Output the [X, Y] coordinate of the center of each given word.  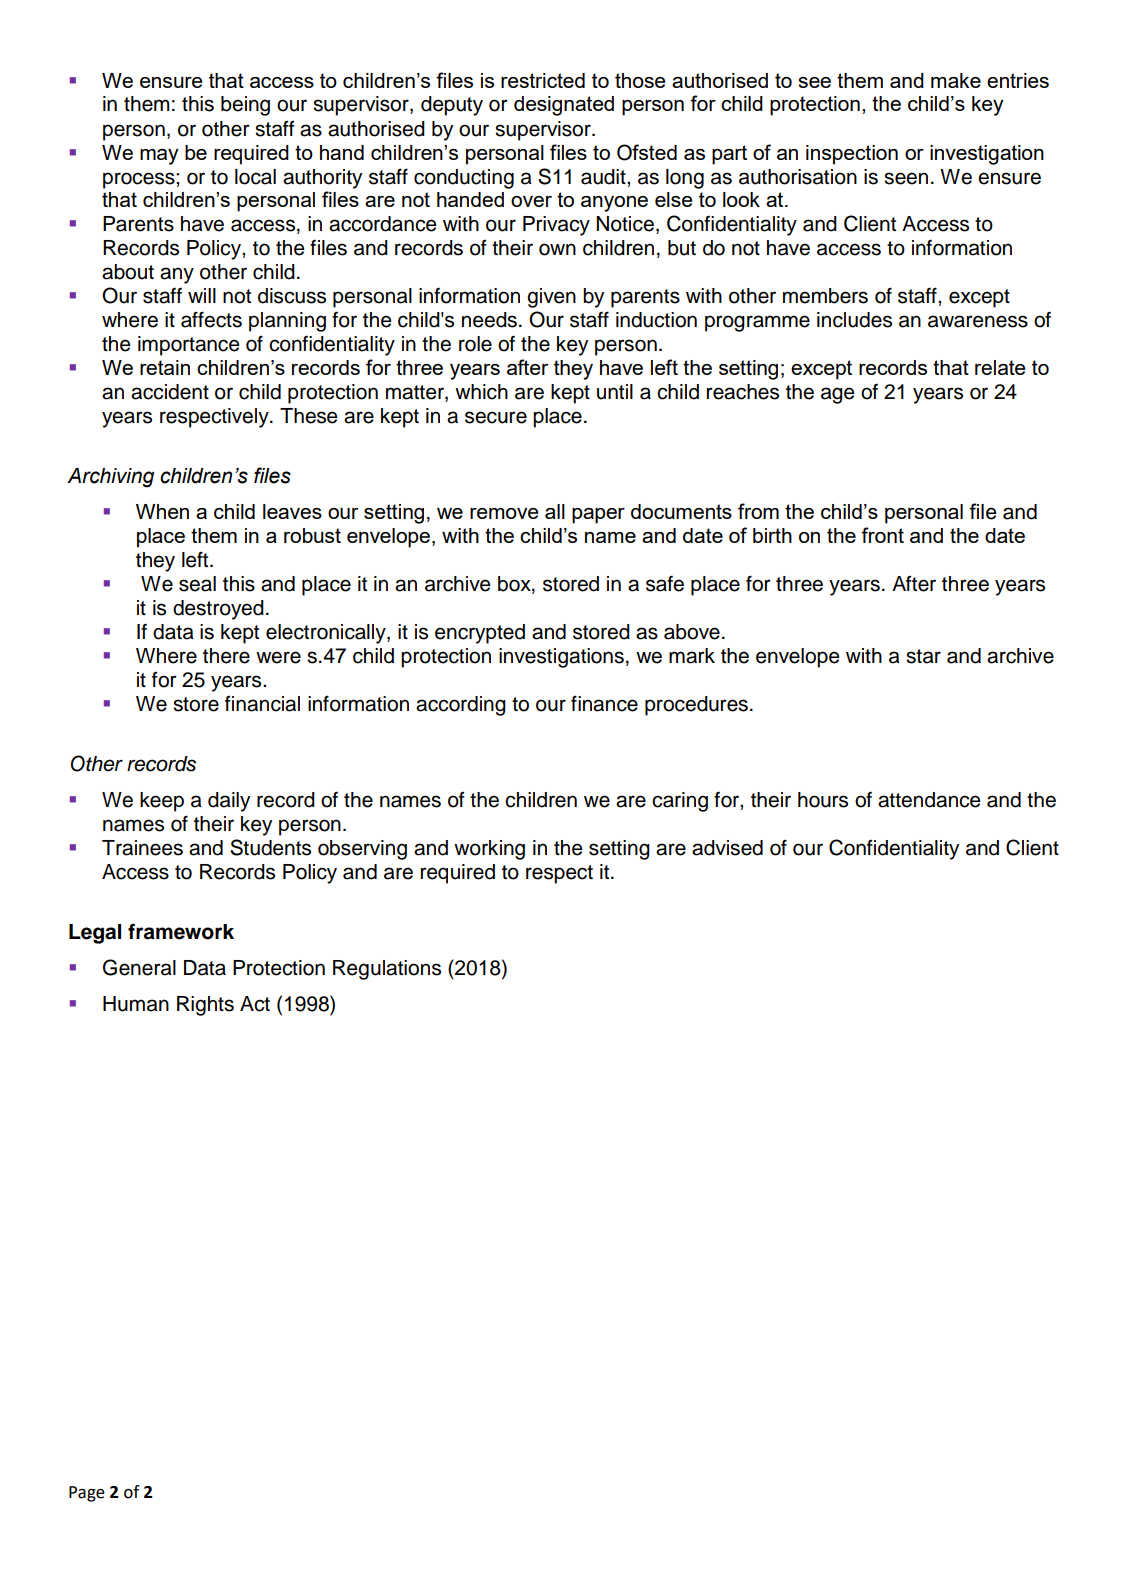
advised [727, 848]
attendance [929, 800]
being [245, 106]
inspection [852, 155]
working [489, 850]
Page [87, 1494]
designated [564, 106]
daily [229, 802]
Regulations [387, 970]
